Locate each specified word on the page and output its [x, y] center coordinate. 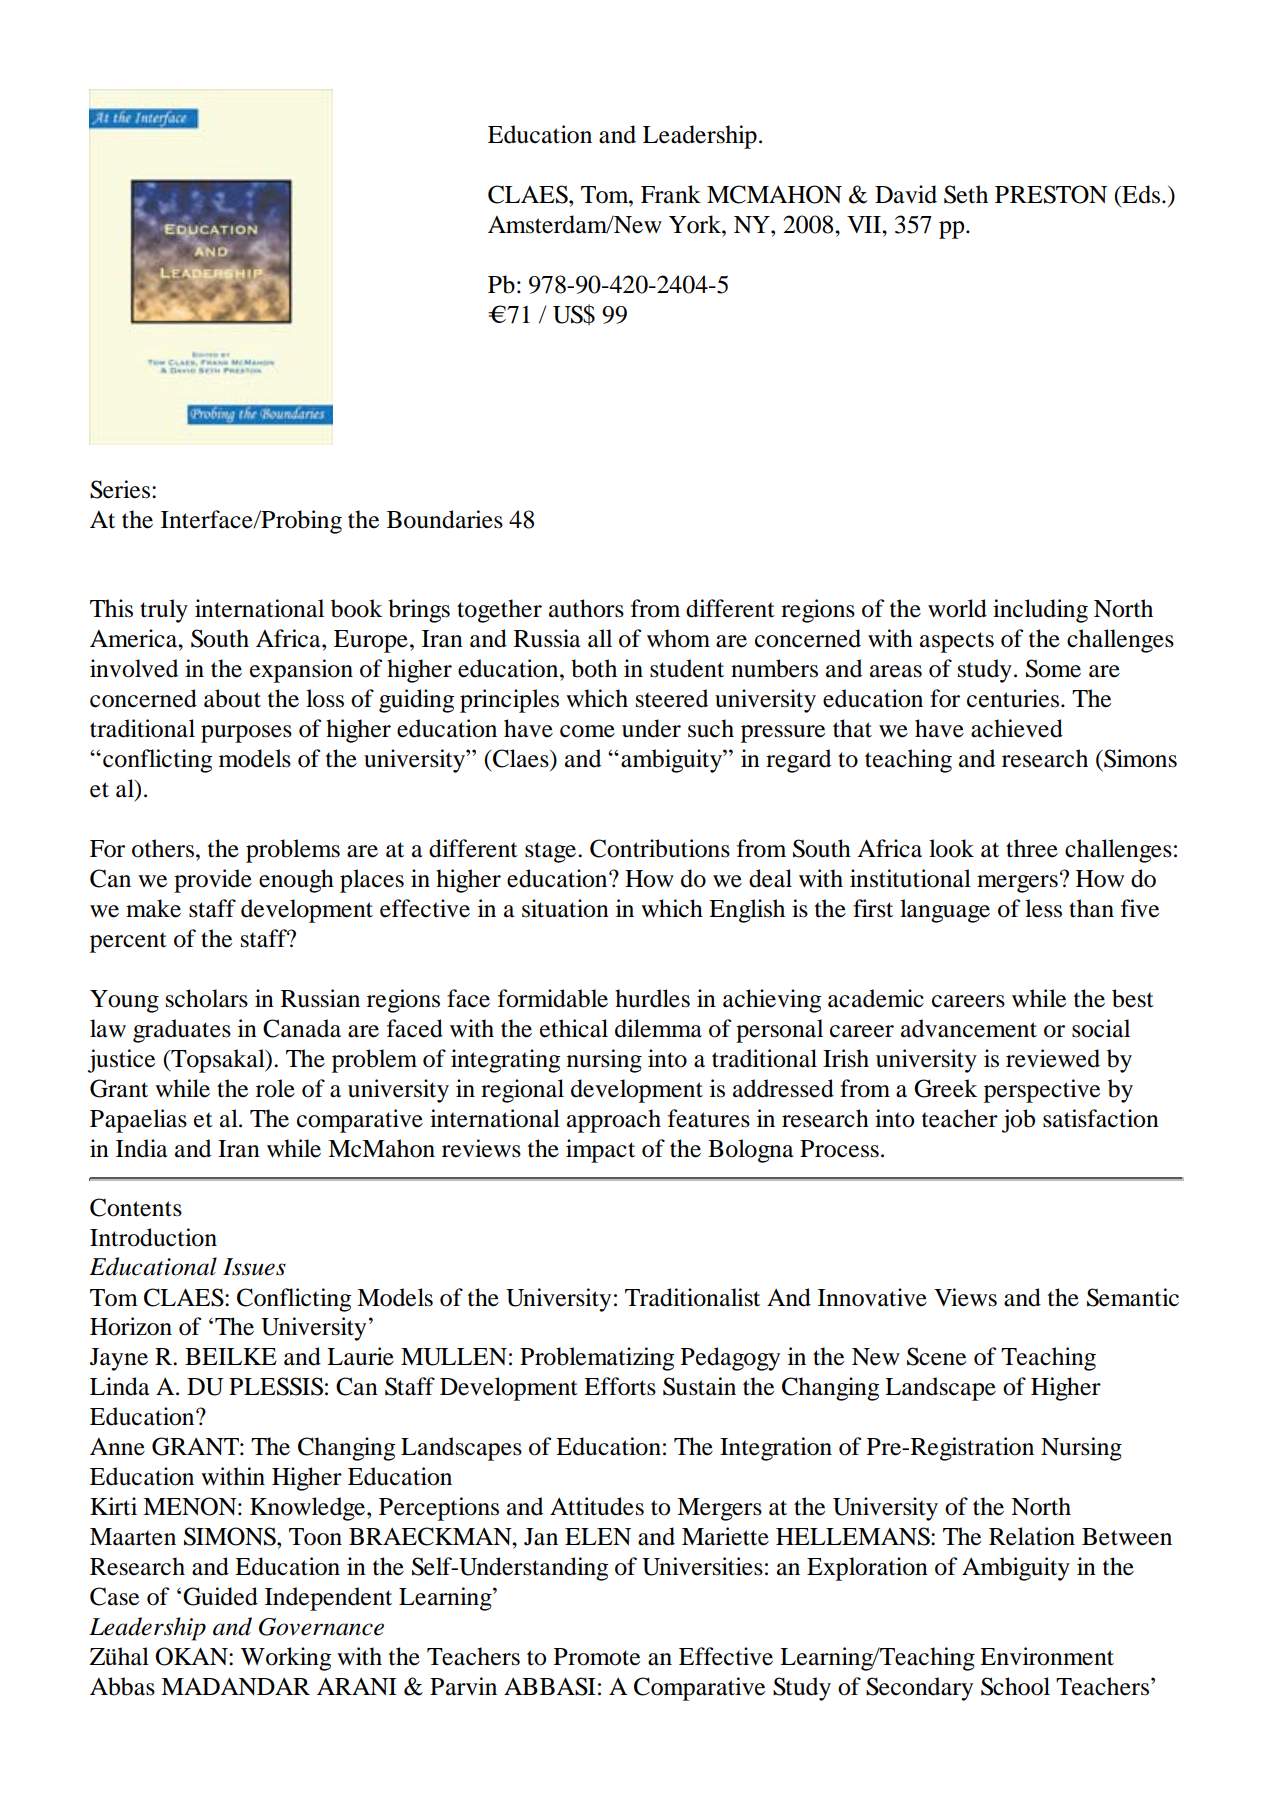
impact [600, 1151]
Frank [671, 194]
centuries [1014, 698]
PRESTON [1051, 194]
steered [672, 698]
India [142, 1148]
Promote [597, 1657]
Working [286, 1659]
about [232, 698]
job [1018, 1121]
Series [121, 489]
